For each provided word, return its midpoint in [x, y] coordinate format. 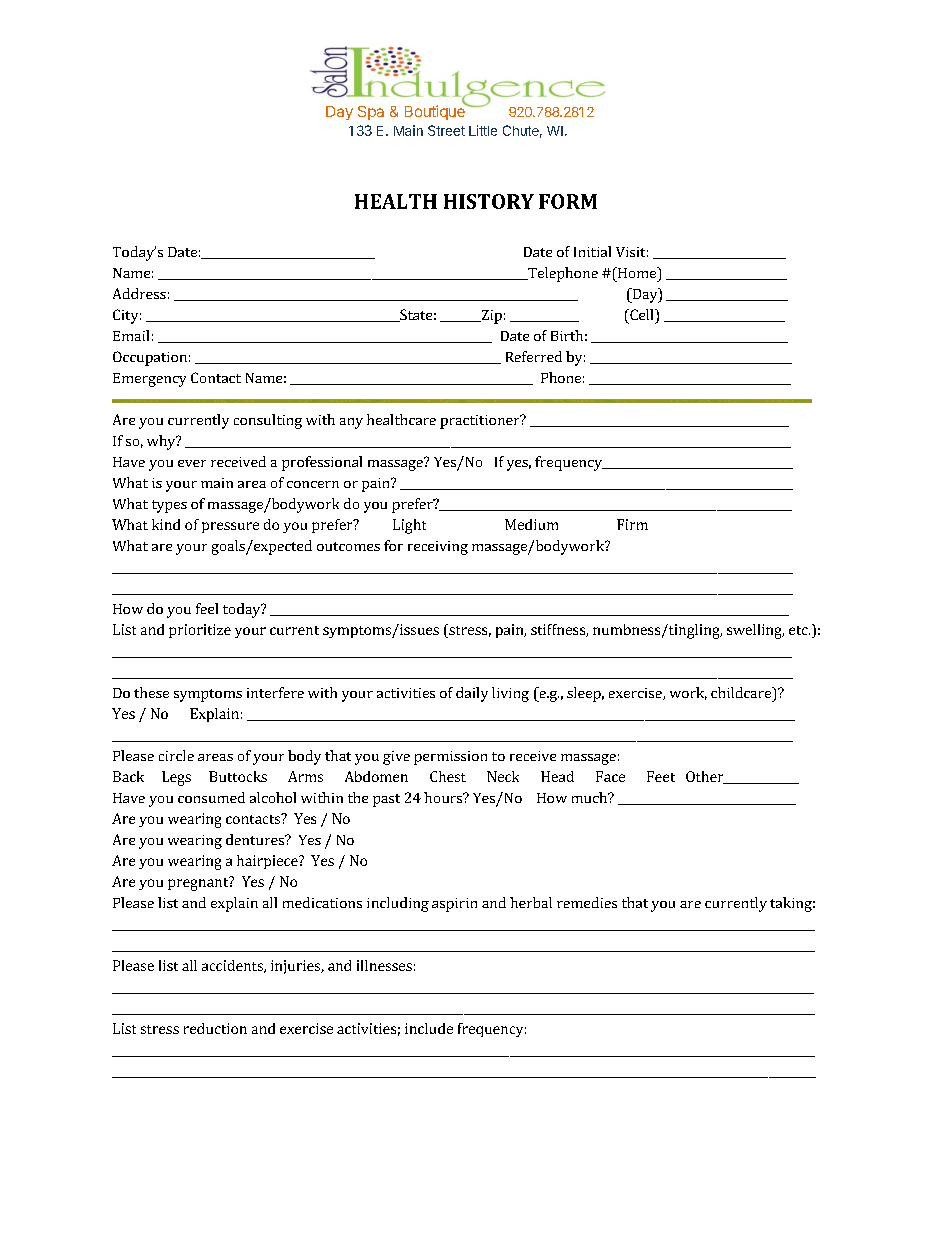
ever [192, 463]
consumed [211, 797]
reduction [215, 1028]
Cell [642, 314]
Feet [661, 776]
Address [139, 293]
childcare [742, 692]
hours [444, 797]
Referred [534, 356]
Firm [632, 524]
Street [446, 130]
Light [409, 526]
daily [472, 694]
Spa [371, 113]
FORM [568, 201]
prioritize [200, 631]
